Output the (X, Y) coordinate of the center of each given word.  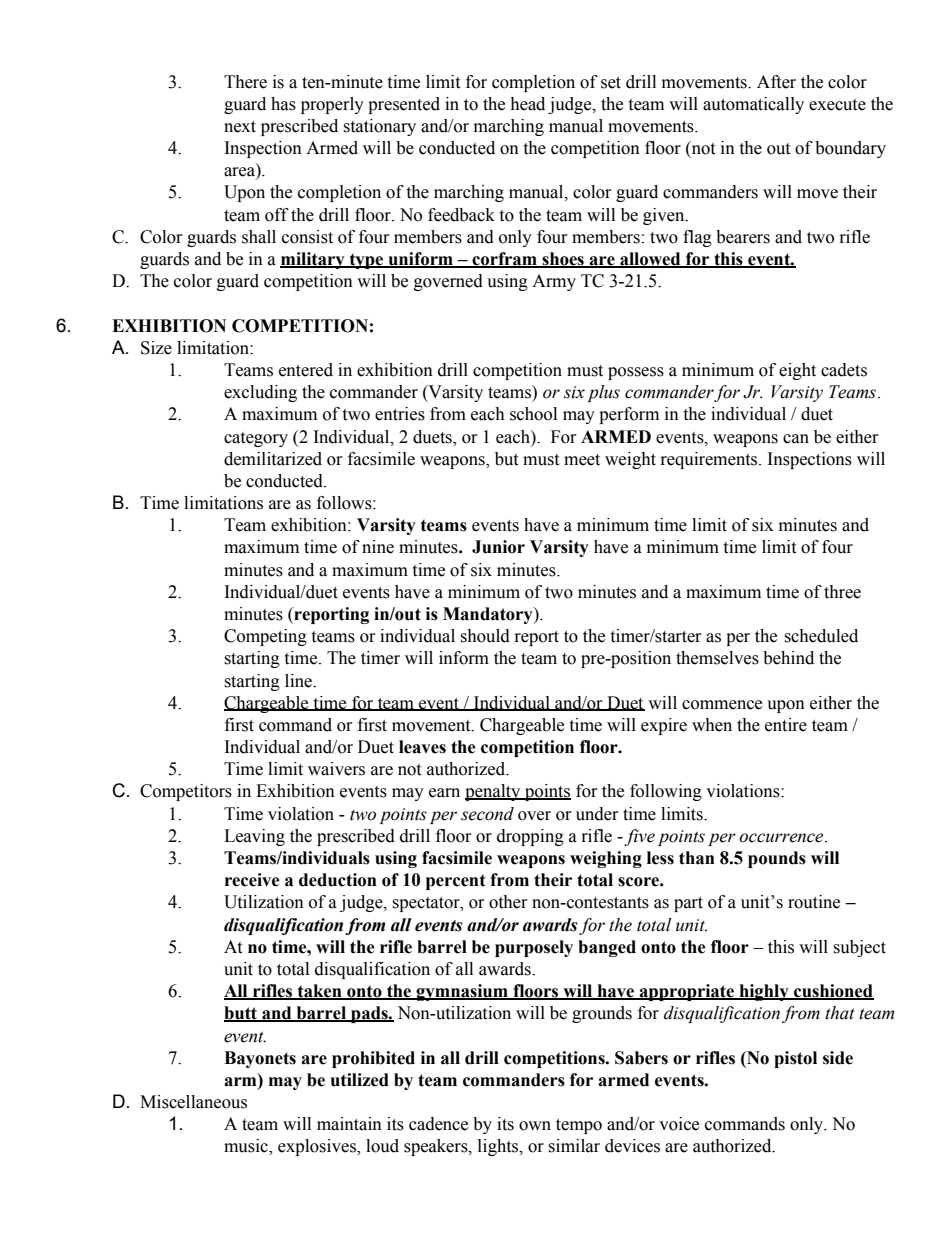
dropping (530, 837)
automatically (753, 105)
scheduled (821, 636)
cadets (844, 370)
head (527, 104)
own (535, 1126)
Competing (265, 637)
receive (252, 880)
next (240, 127)
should (485, 636)
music (247, 1147)
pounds (777, 859)
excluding (260, 393)
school (533, 414)
